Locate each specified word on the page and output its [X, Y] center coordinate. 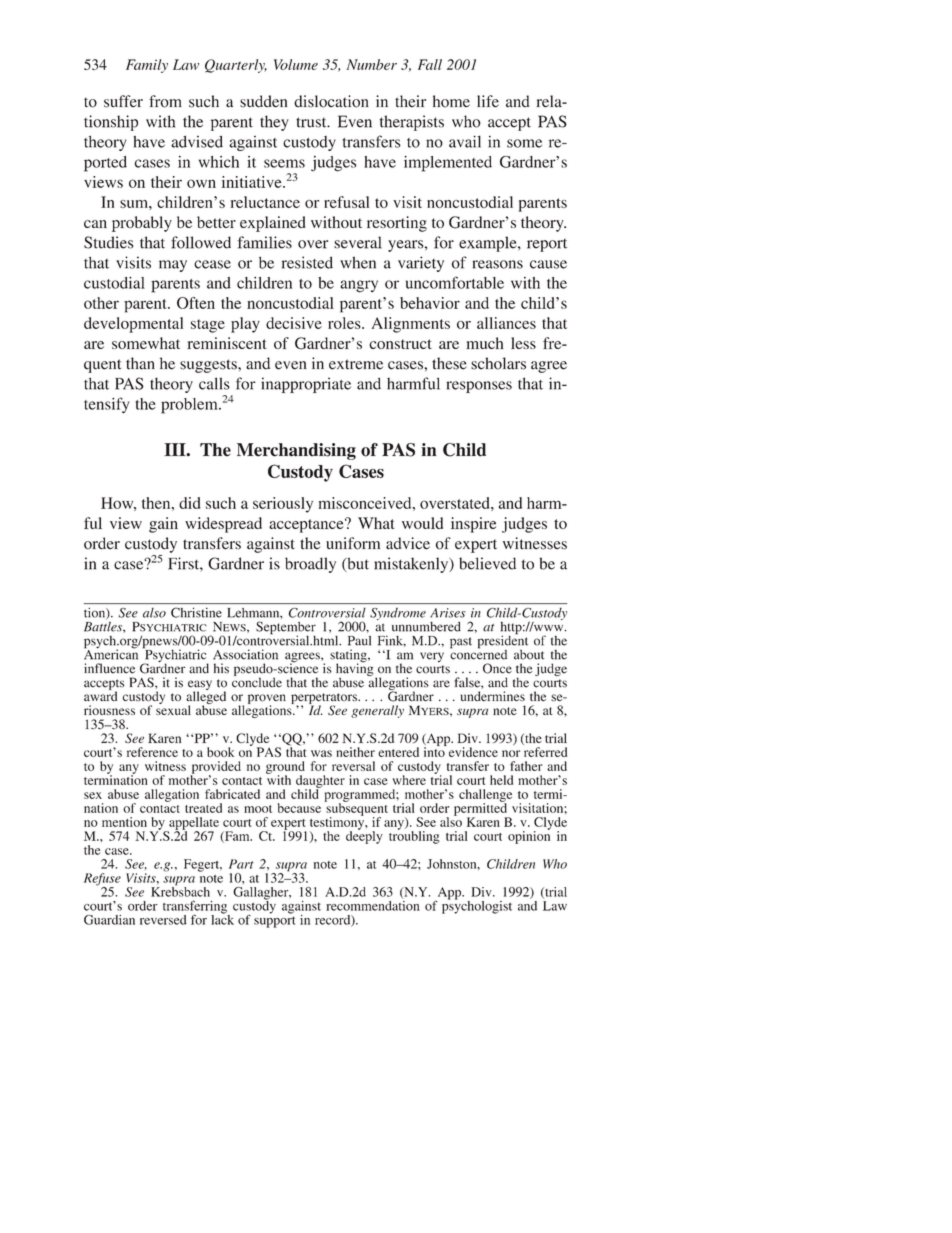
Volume [296, 64]
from [165, 101]
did [189, 503]
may [173, 266]
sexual [173, 709]
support [274, 922]
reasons [497, 264]
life [488, 101]
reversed [163, 920]
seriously [283, 505]
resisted [307, 262]
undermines [493, 696]
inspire [473, 525]
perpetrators [325, 699]
